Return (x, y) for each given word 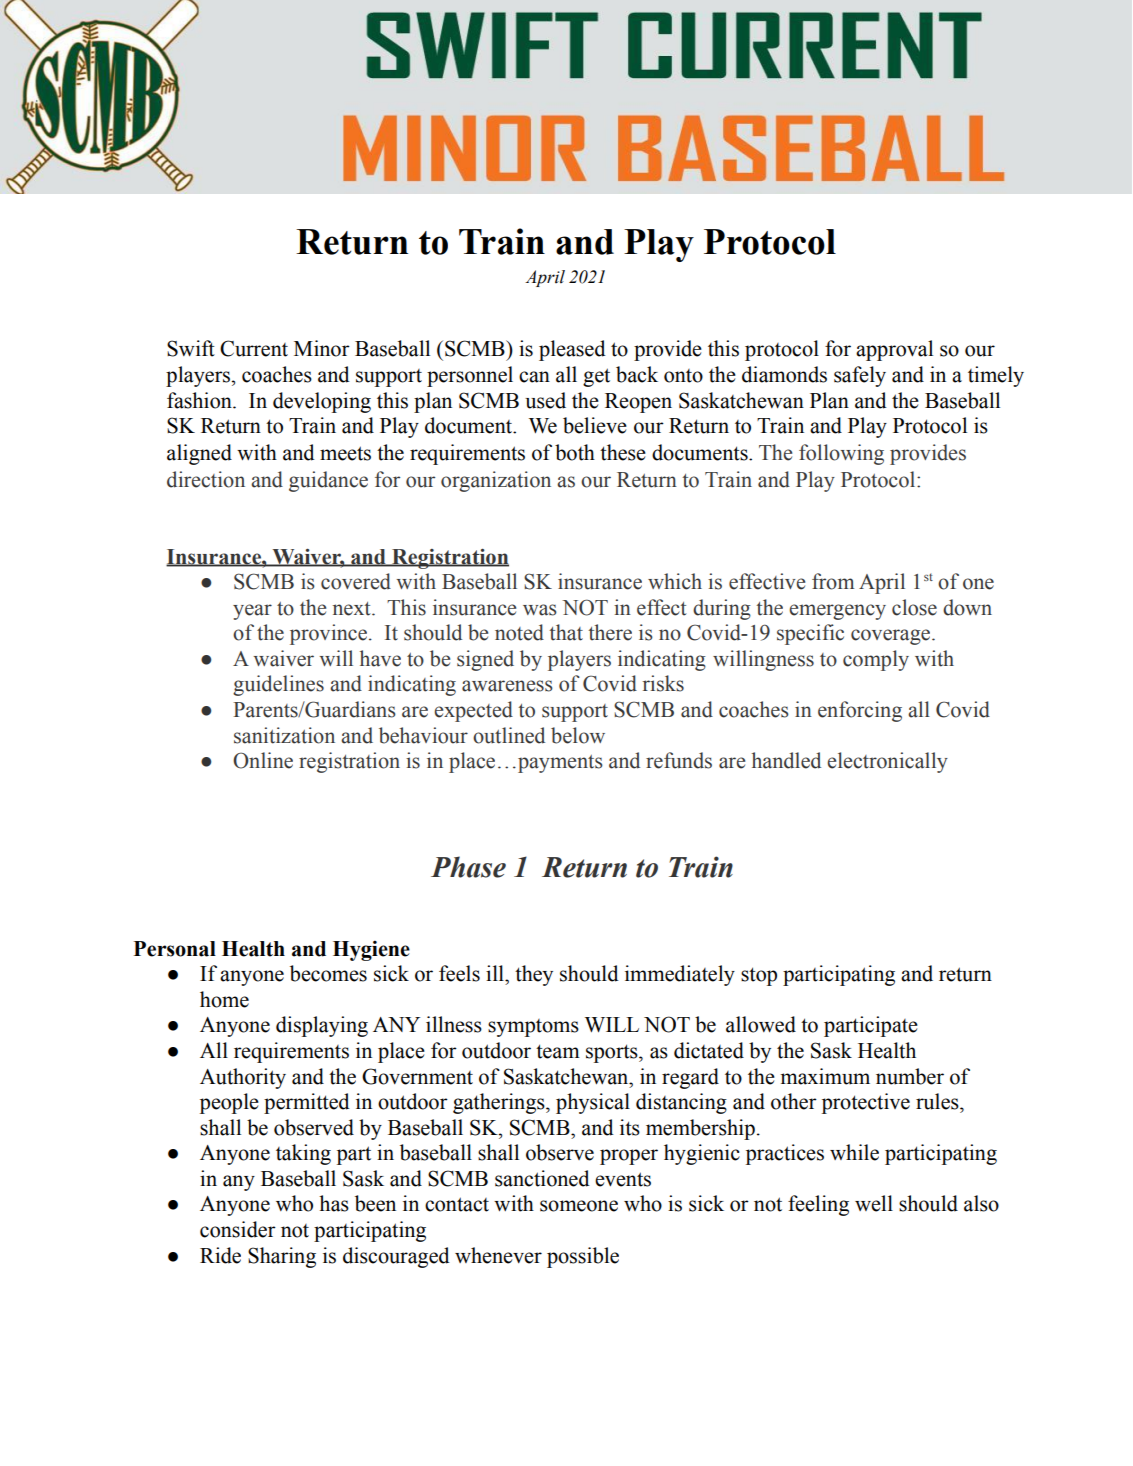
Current (254, 348)
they (534, 975)
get (596, 377)
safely (860, 376)
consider (238, 1229)
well (874, 1203)
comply (876, 660)
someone (579, 1206)
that (566, 632)
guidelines (278, 685)
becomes (328, 973)
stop (759, 976)
